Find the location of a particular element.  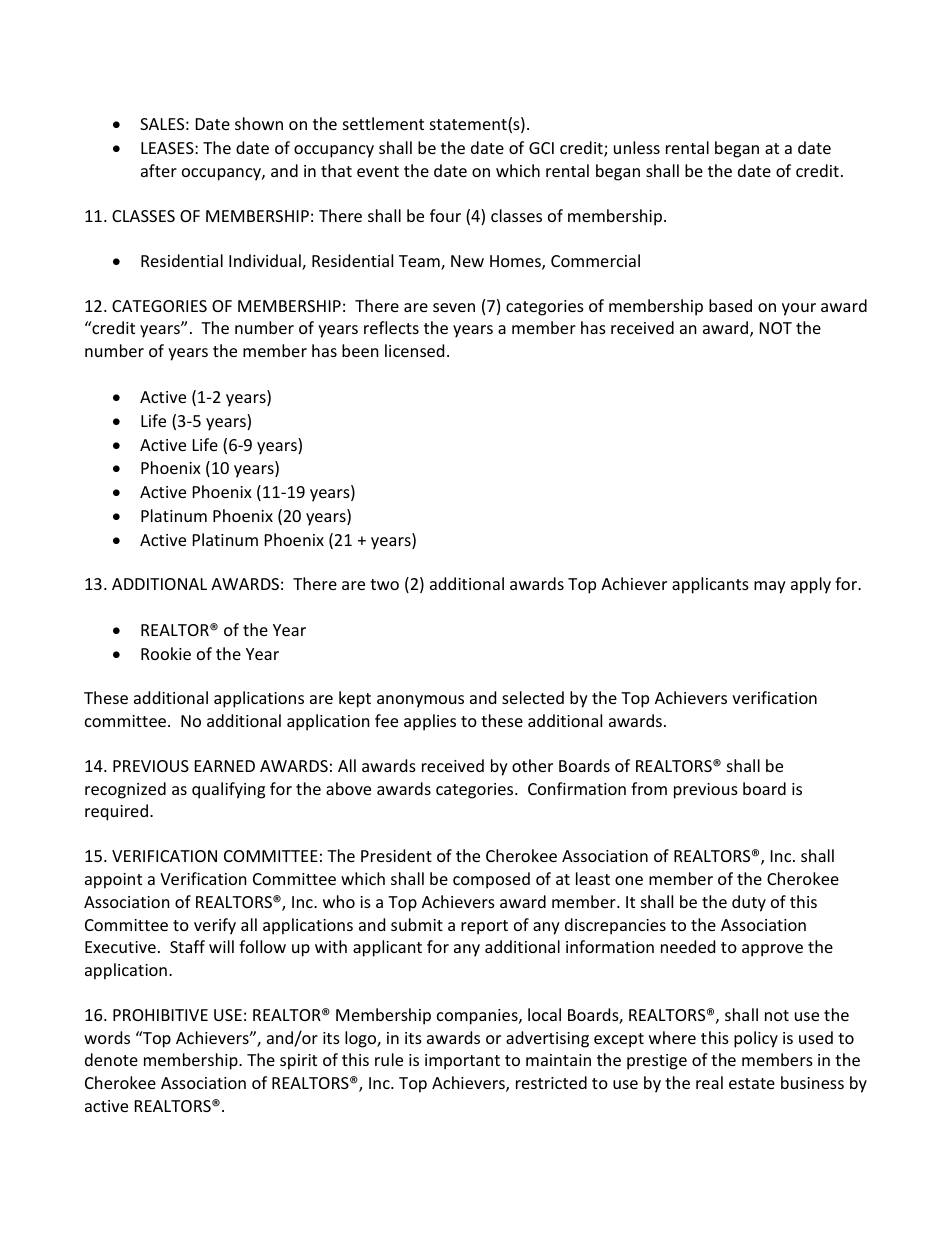

PROHIBITIVE is located at coordinates (160, 1015).
